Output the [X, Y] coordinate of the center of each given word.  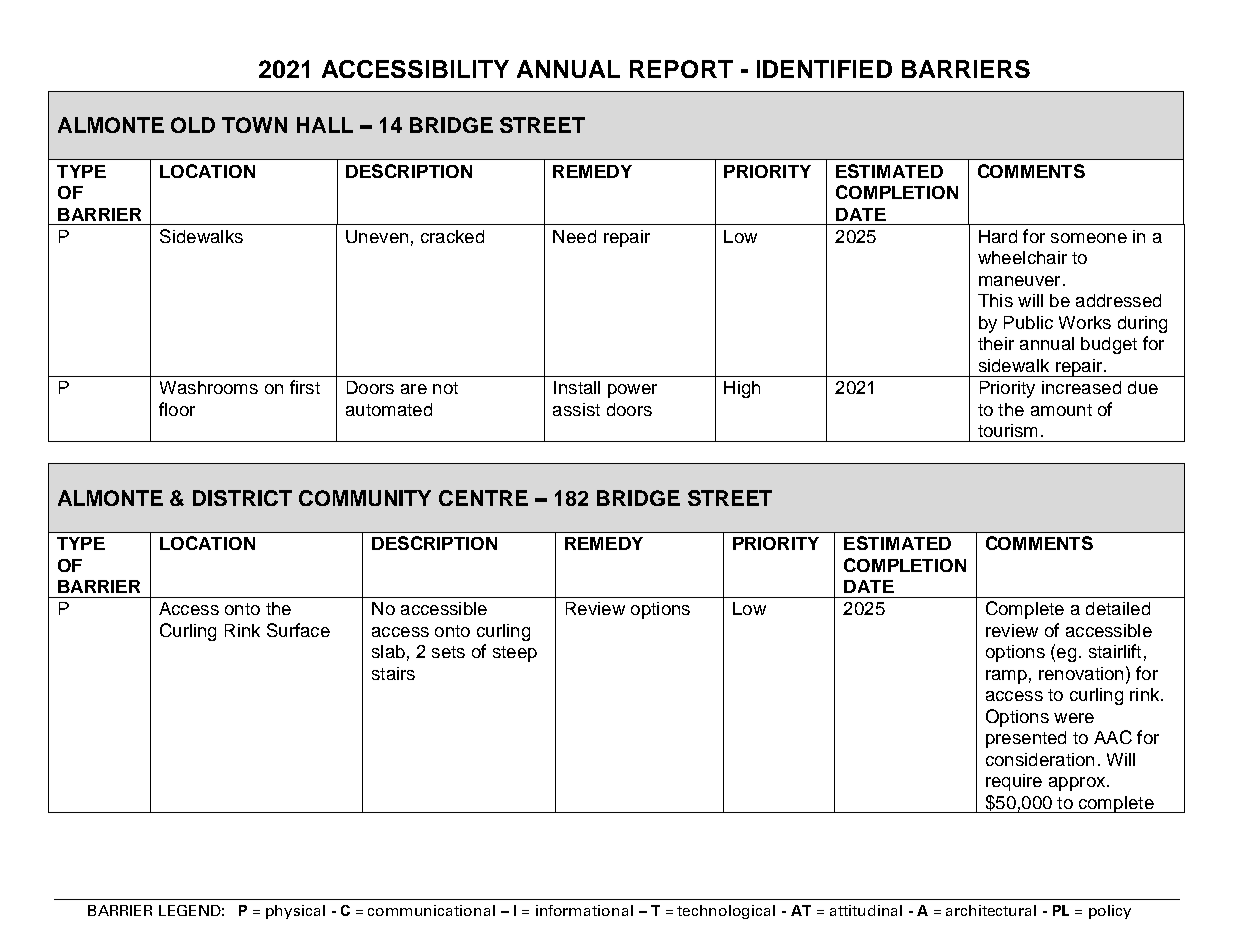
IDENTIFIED [824, 69]
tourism [1007, 430]
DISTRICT [242, 498]
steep [515, 654]
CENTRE [483, 498]
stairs [393, 673]
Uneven [377, 236]
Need [574, 236]
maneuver [1019, 281]
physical [295, 912]
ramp [1006, 677]
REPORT [681, 69]
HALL [325, 125]
